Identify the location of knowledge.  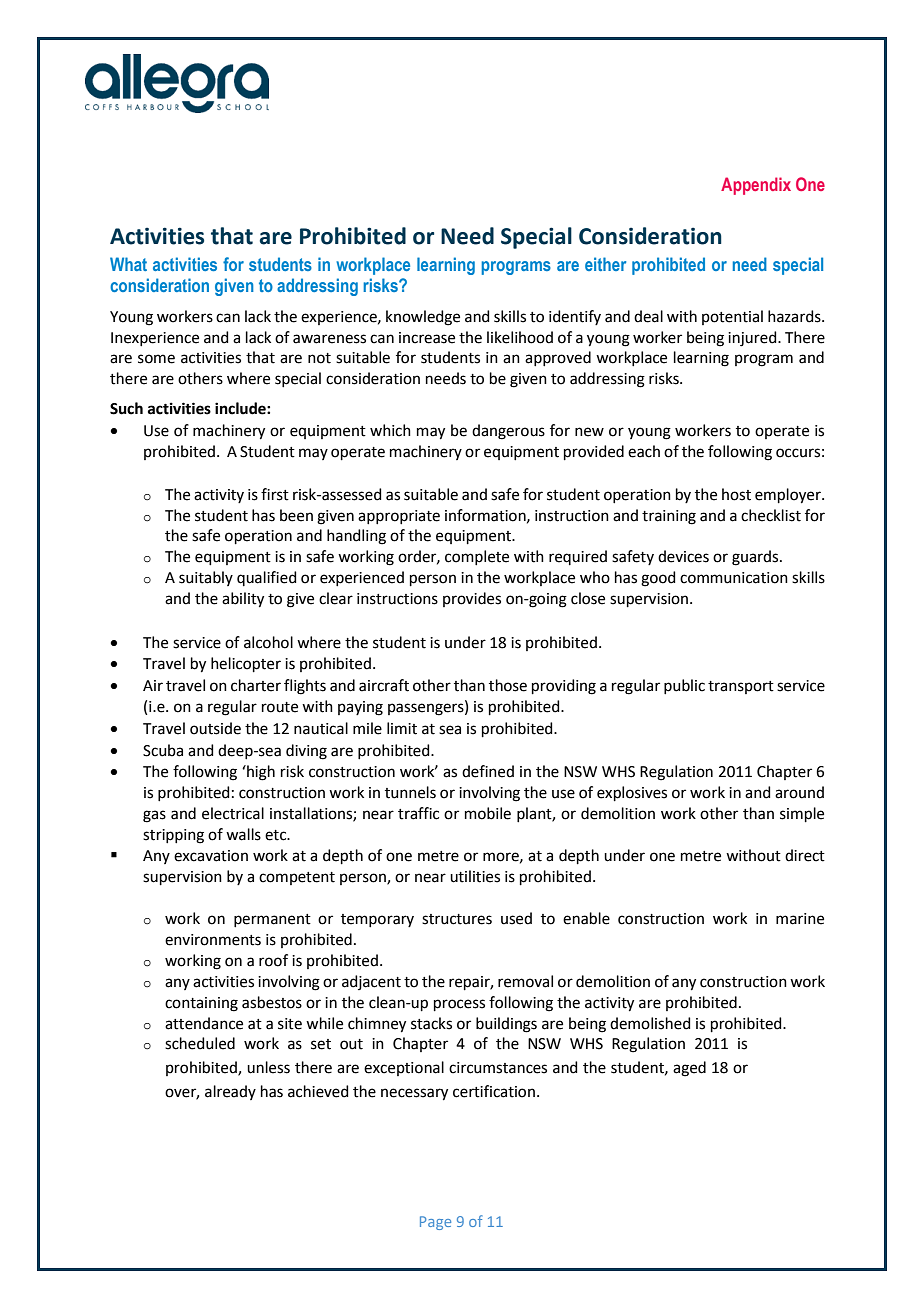
(423, 318).
